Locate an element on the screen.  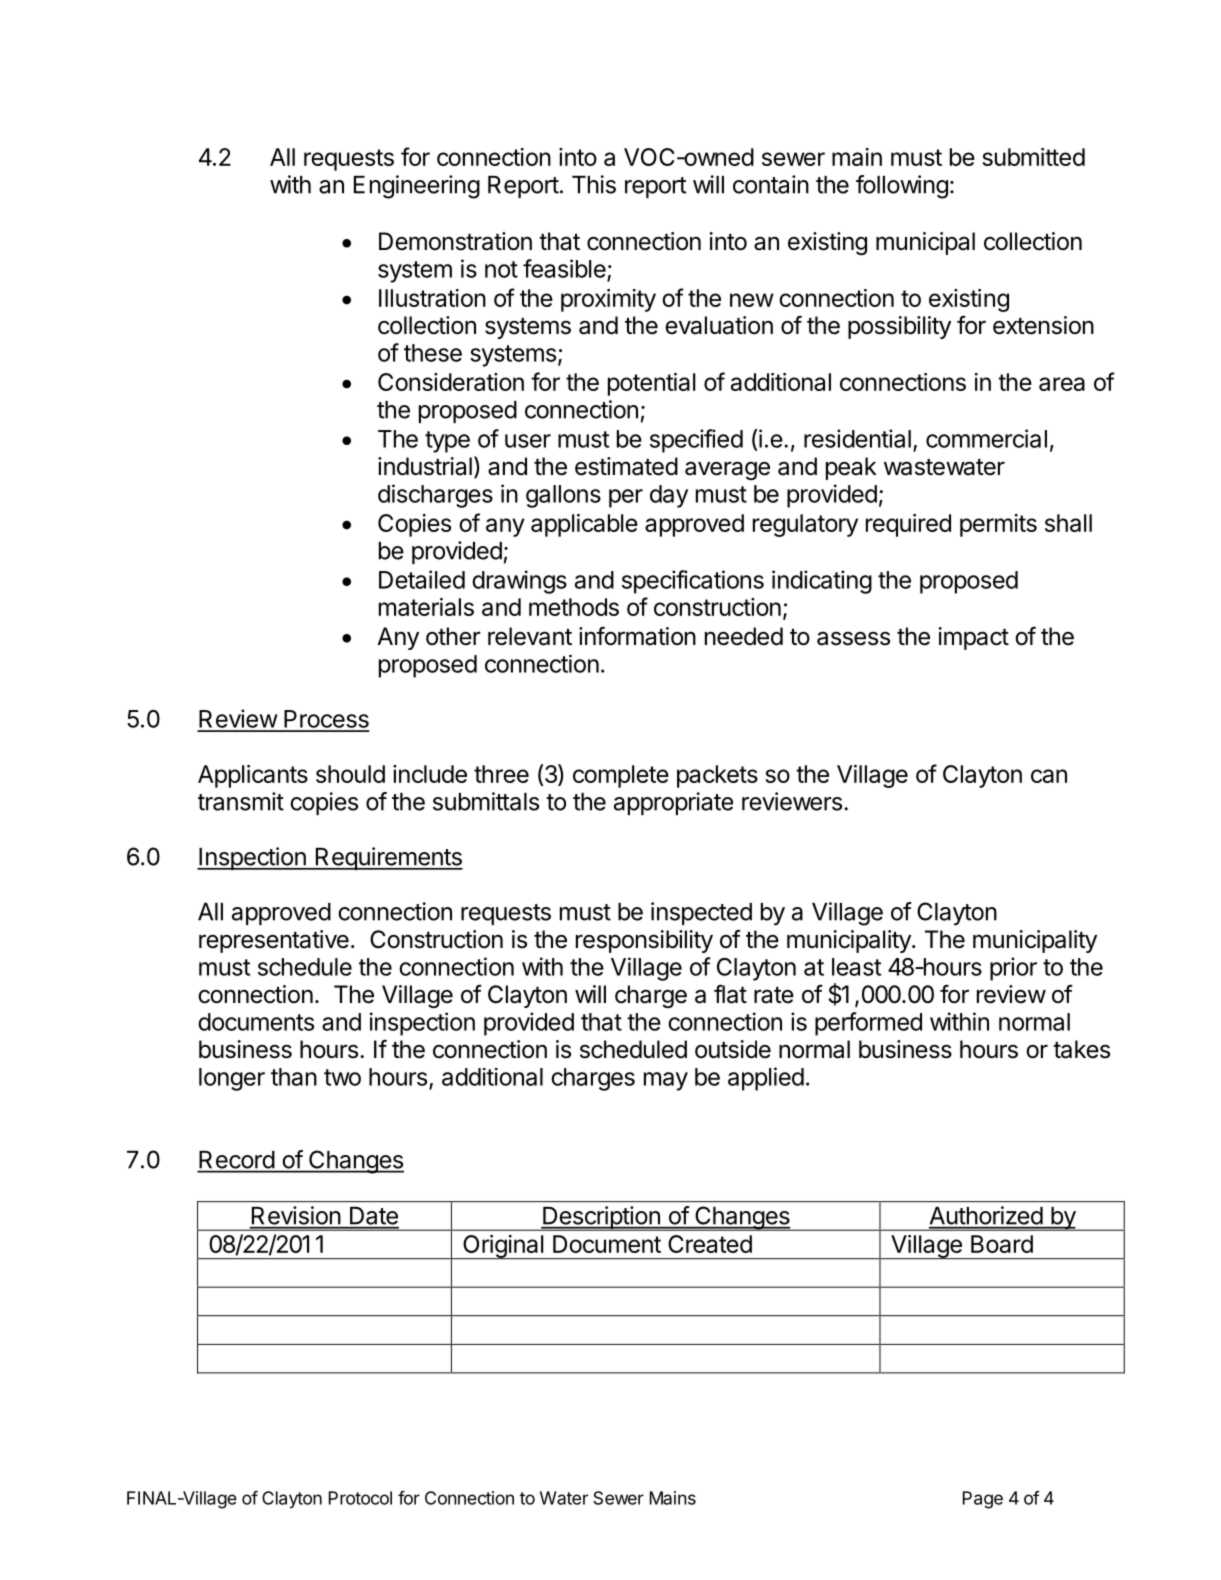
submitted is located at coordinates (1033, 157).
